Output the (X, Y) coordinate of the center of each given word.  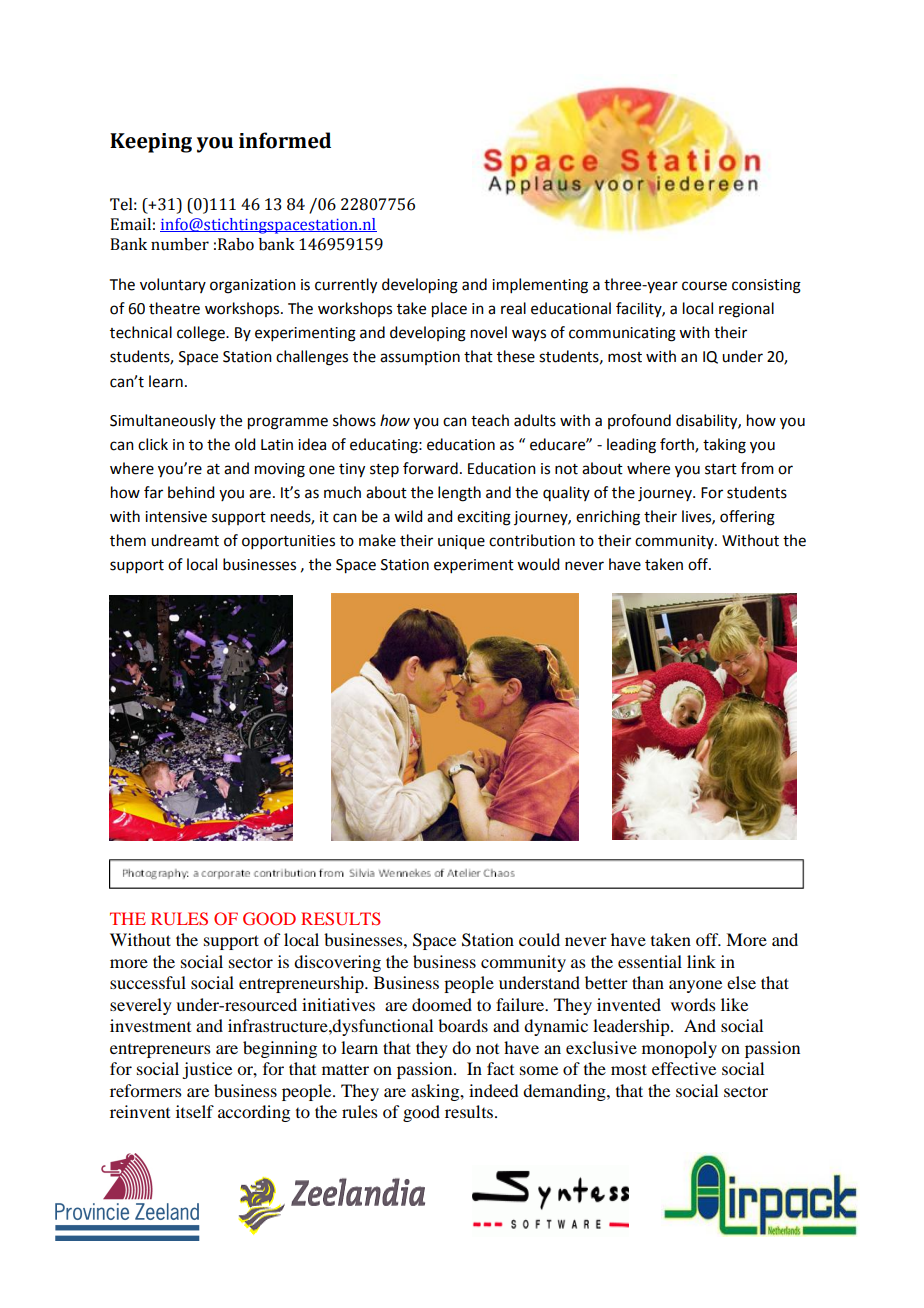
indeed (493, 1090)
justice (207, 1070)
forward (430, 468)
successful (148, 982)
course (704, 286)
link (701, 961)
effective (684, 1068)
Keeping (151, 143)
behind (191, 492)
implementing (540, 286)
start (721, 469)
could (539, 939)
